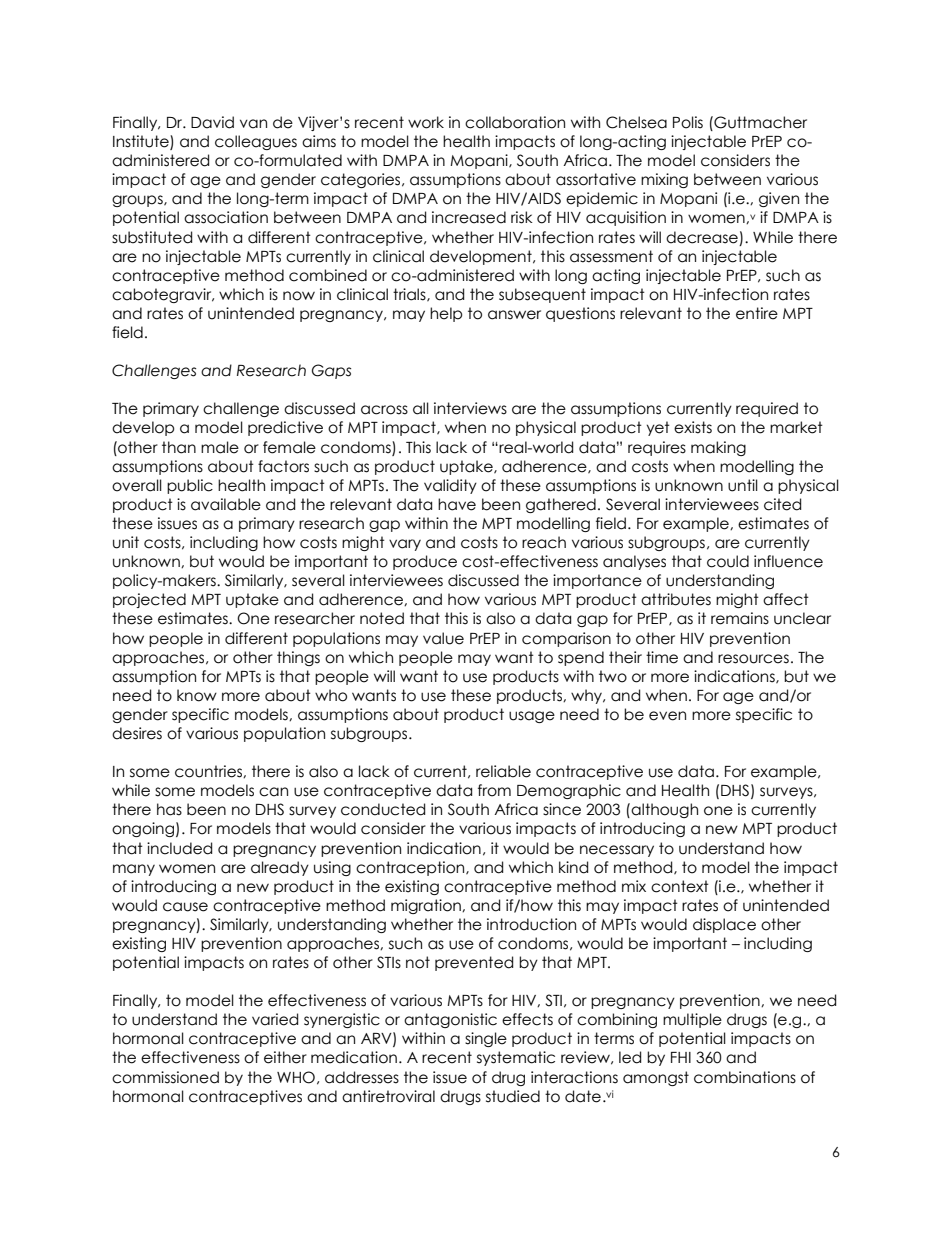 This document has width=952, height=1233. I want to click on work, so click(426, 122).
